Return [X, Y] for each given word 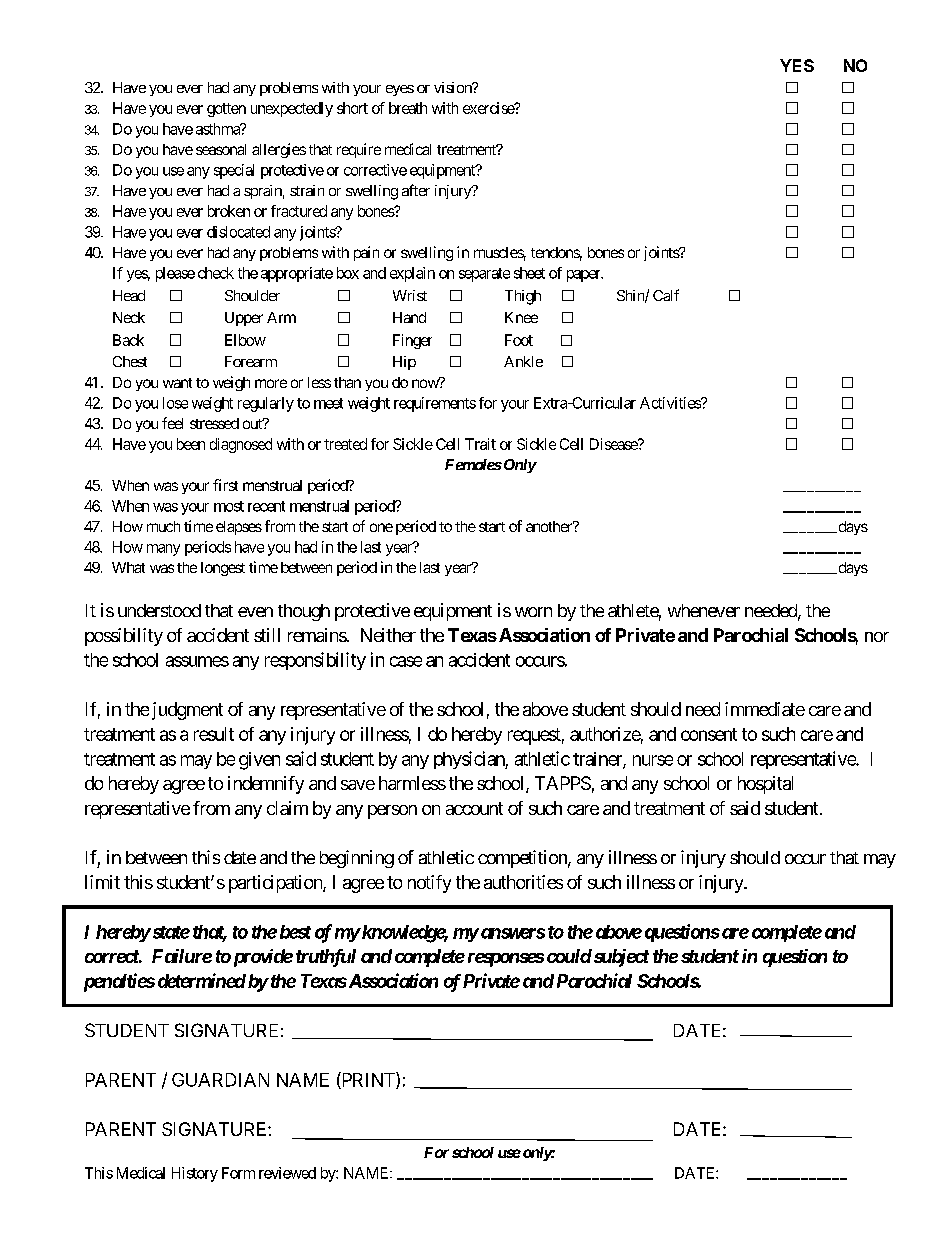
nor [877, 637]
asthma [219, 129]
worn [533, 612]
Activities [671, 403]
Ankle [523, 361]
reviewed [287, 1173]
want [177, 383]
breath [408, 108]
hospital [765, 785]
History [195, 1174]
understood [159, 610]
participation [276, 884]
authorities [523, 882]
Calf [666, 295]
